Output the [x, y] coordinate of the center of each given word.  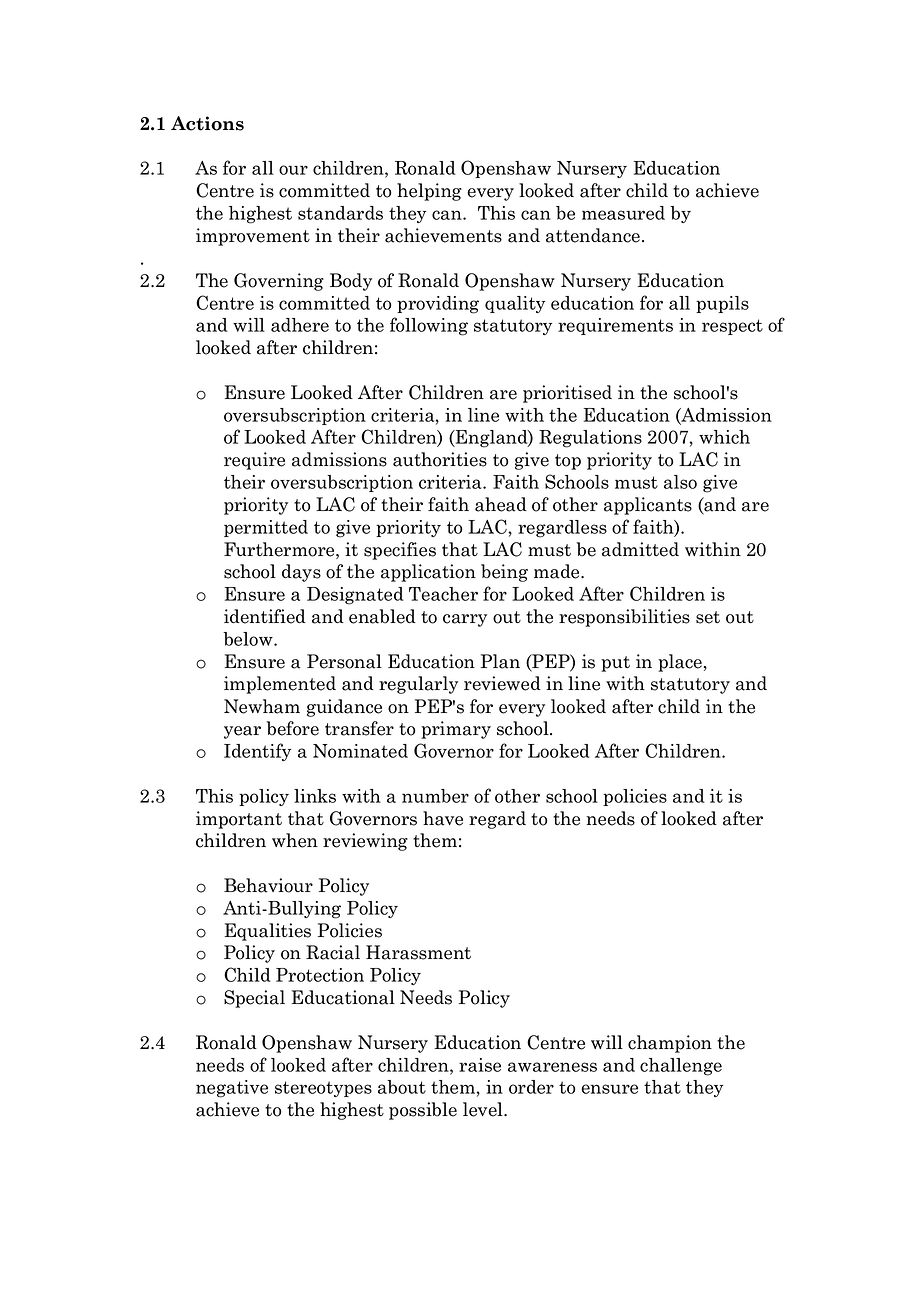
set [708, 617]
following [429, 326]
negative [232, 1089]
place [680, 663]
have [443, 818]
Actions [207, 123]
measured [623, 213]
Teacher [443, 594]
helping [429, 192]
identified [265, 616]
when [295, 840]
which [724, 437]
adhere [300, 325]
